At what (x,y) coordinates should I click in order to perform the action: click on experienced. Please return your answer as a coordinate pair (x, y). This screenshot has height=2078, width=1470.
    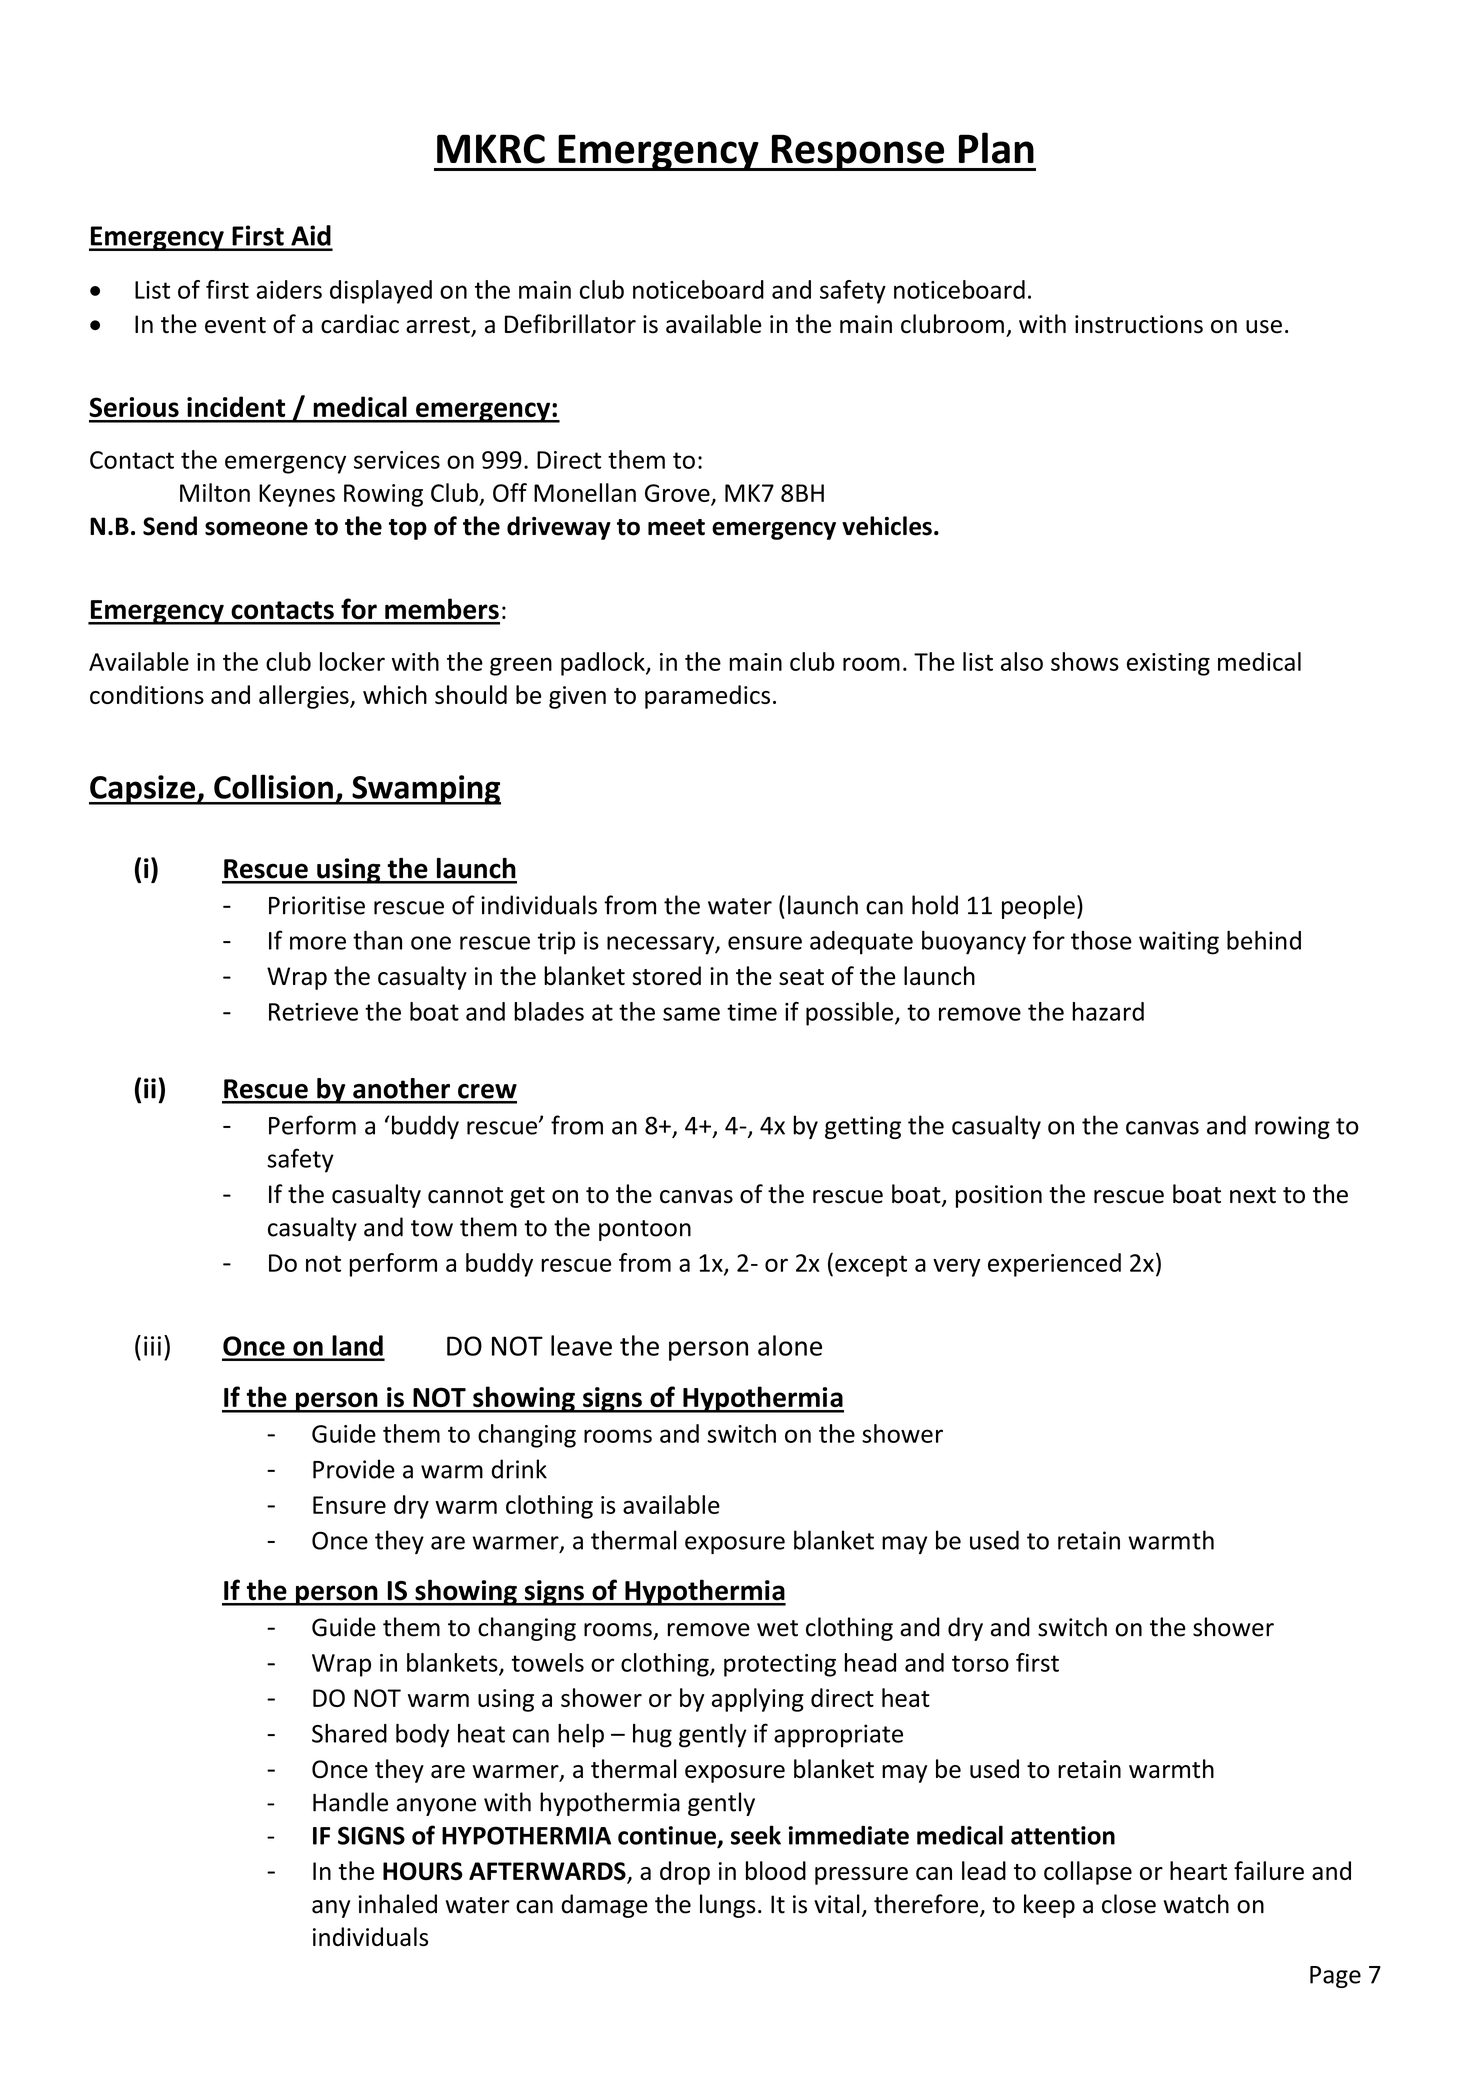
    Looking at the image, I should click on (1054, 1265).
